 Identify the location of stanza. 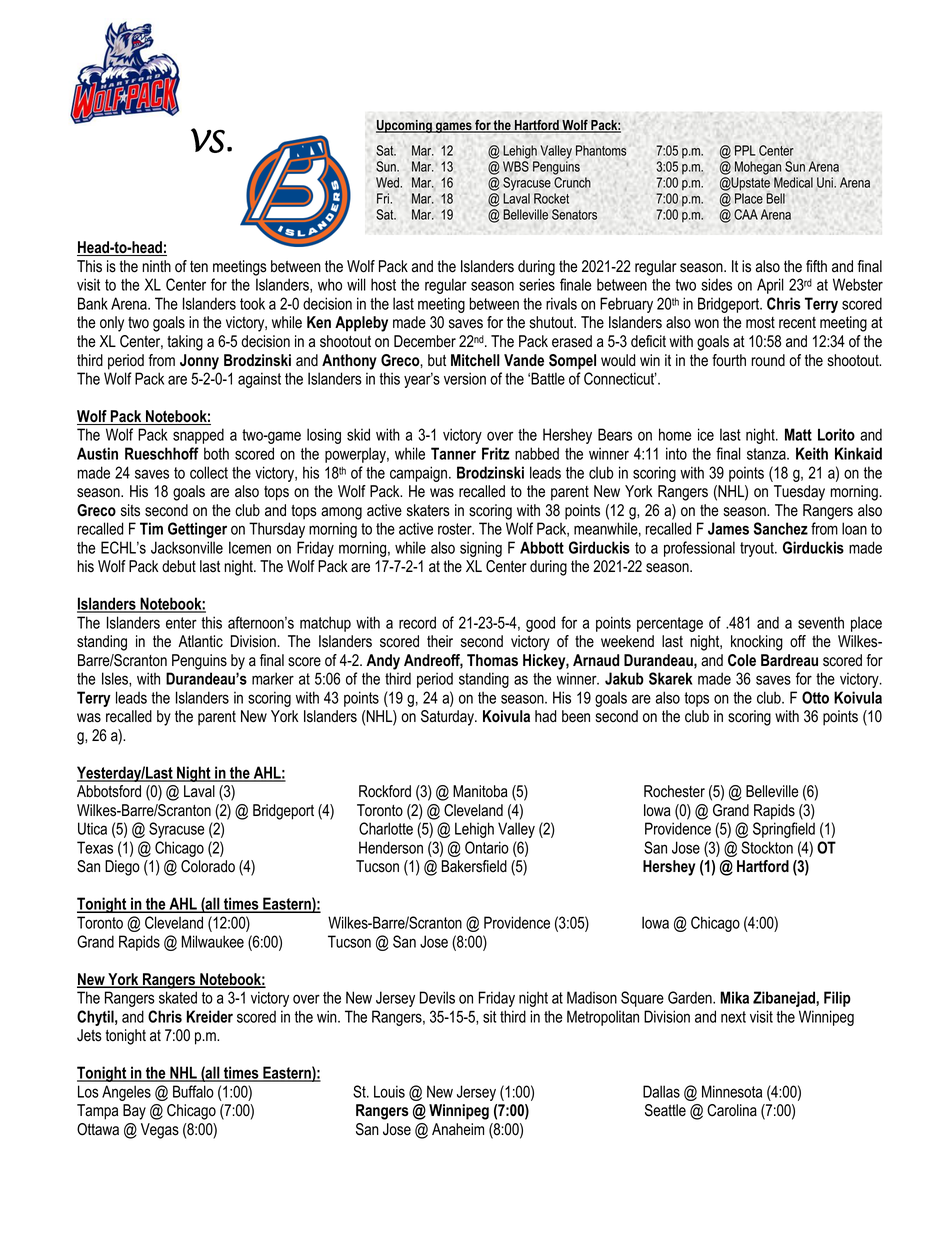
(767, 454).
